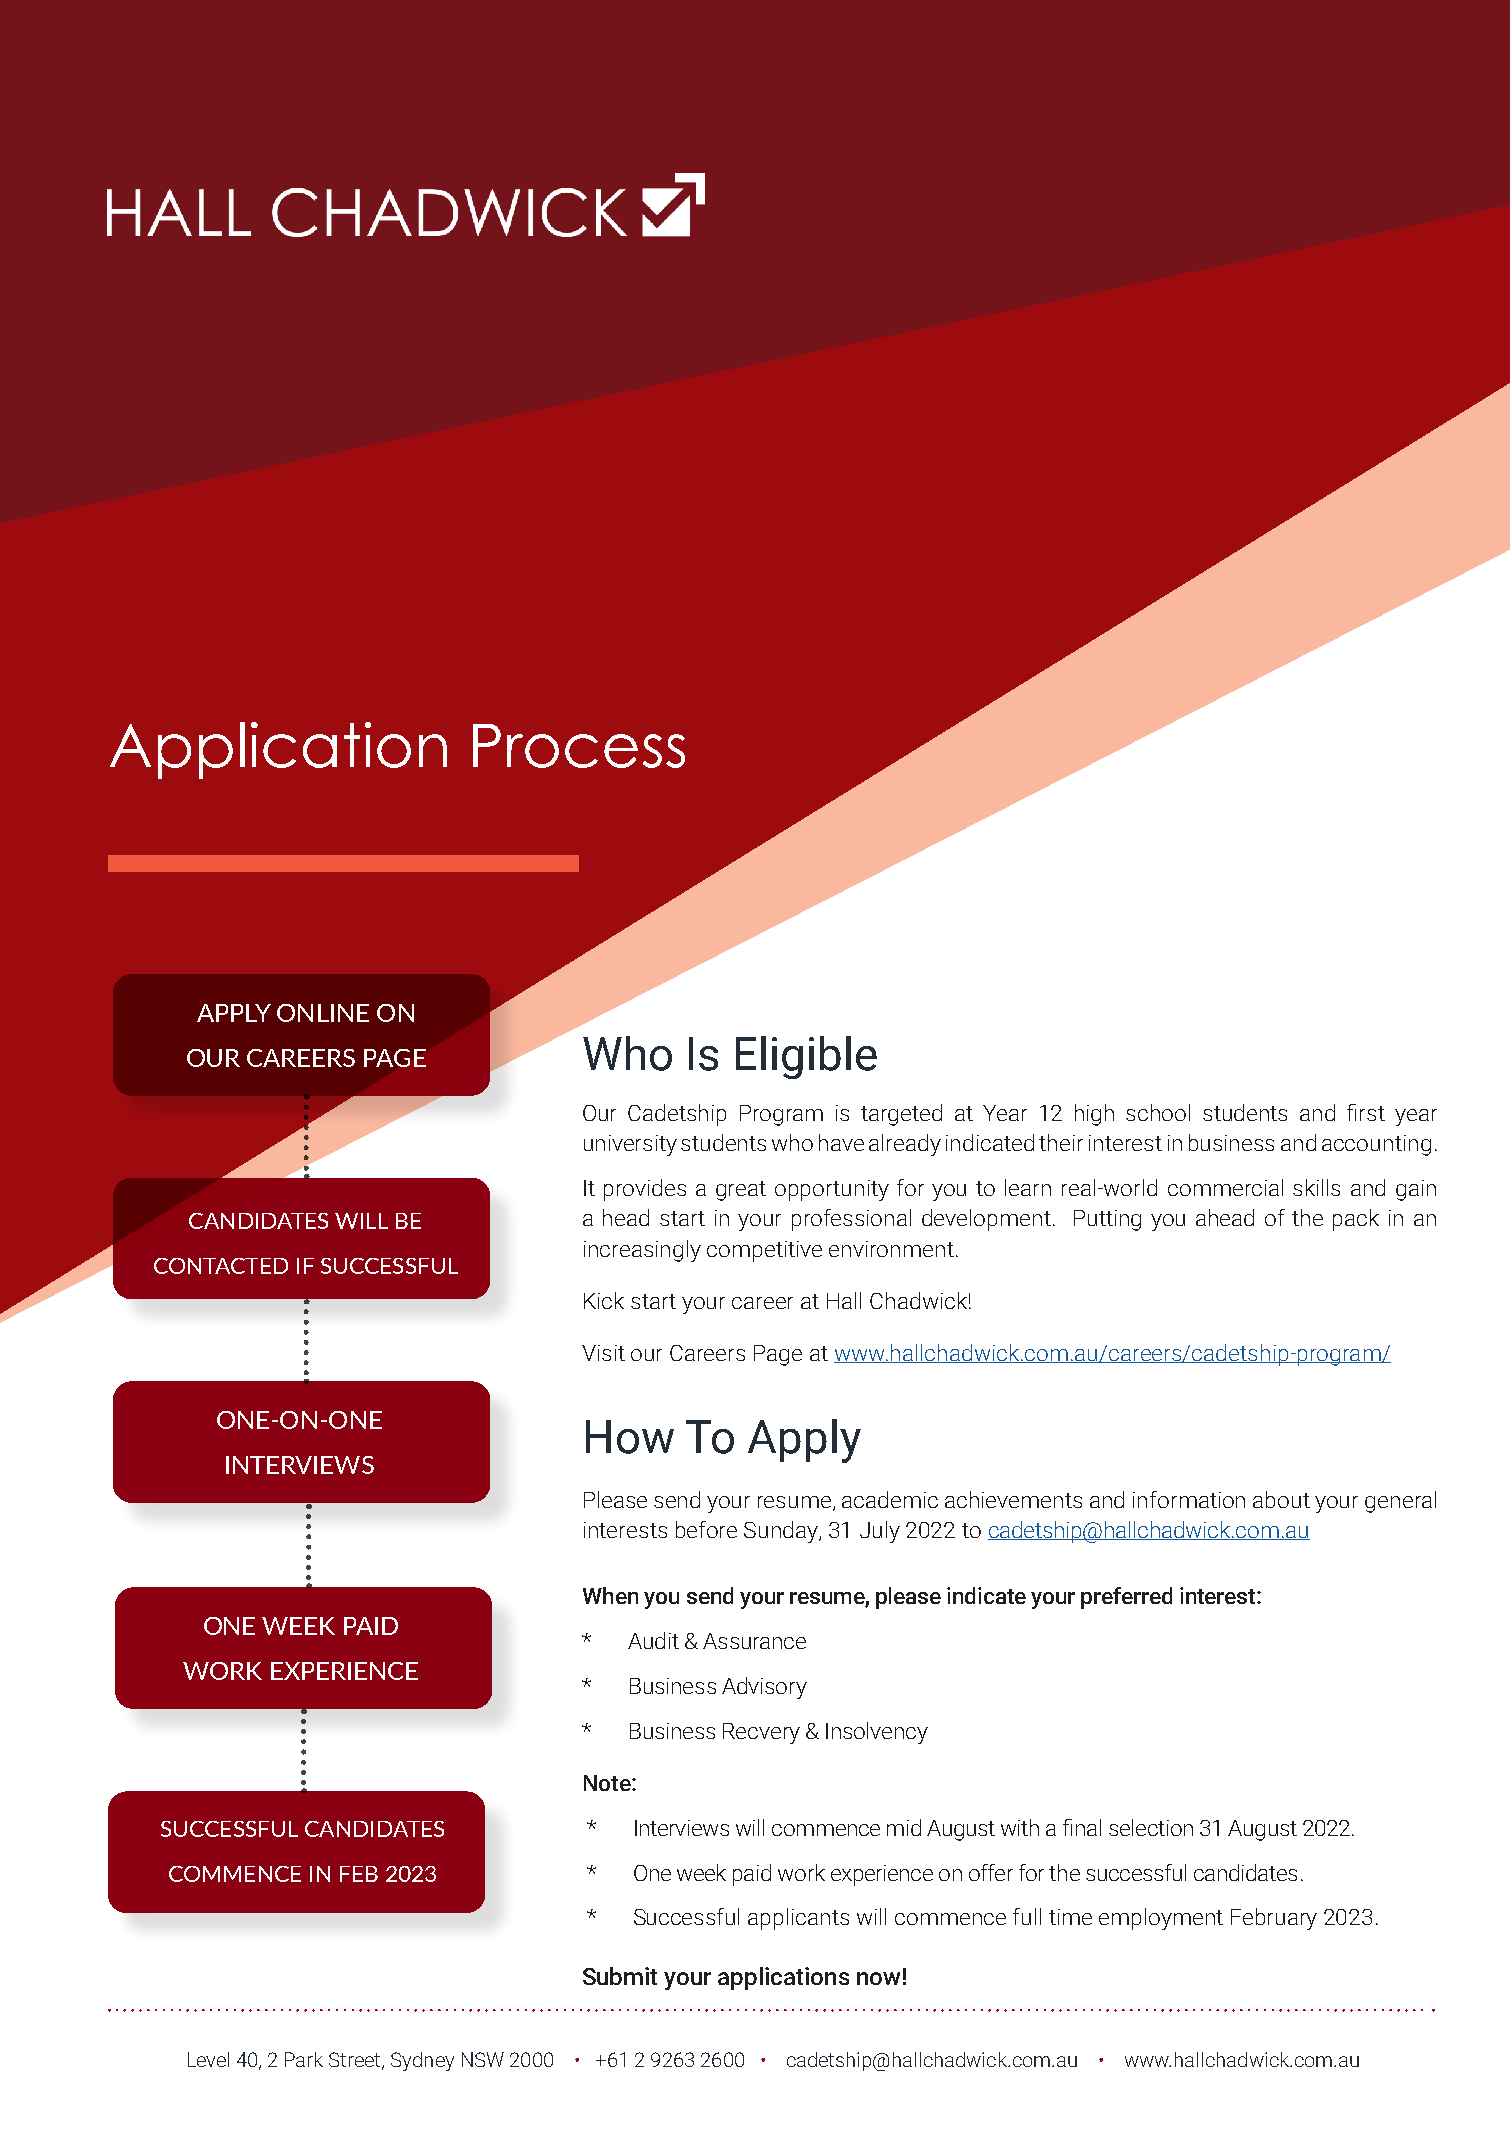  Describe the element at coordinates (1151, 1827) in the screenshot. I see `selection` at that location.
